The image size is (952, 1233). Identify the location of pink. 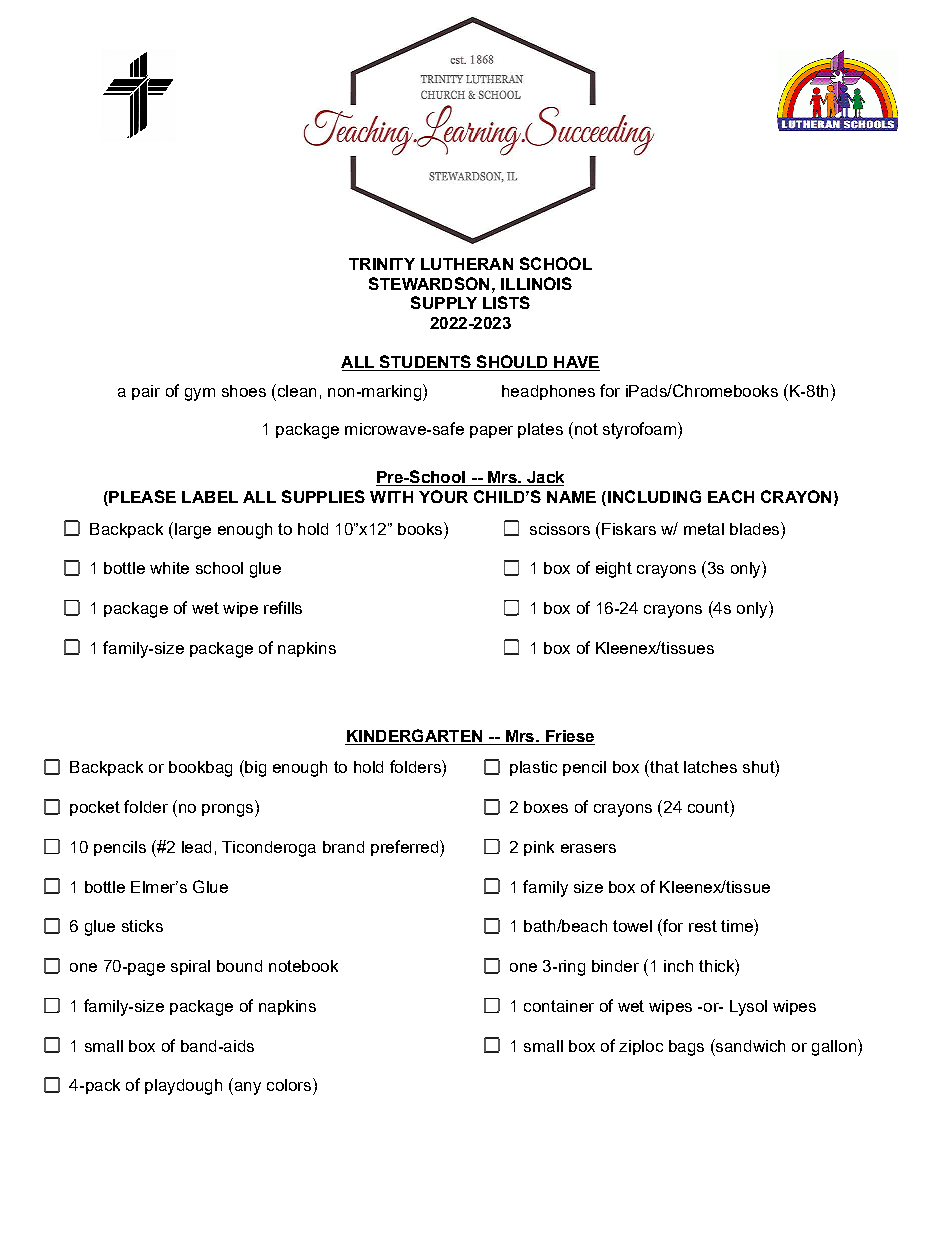
(539, 848).
